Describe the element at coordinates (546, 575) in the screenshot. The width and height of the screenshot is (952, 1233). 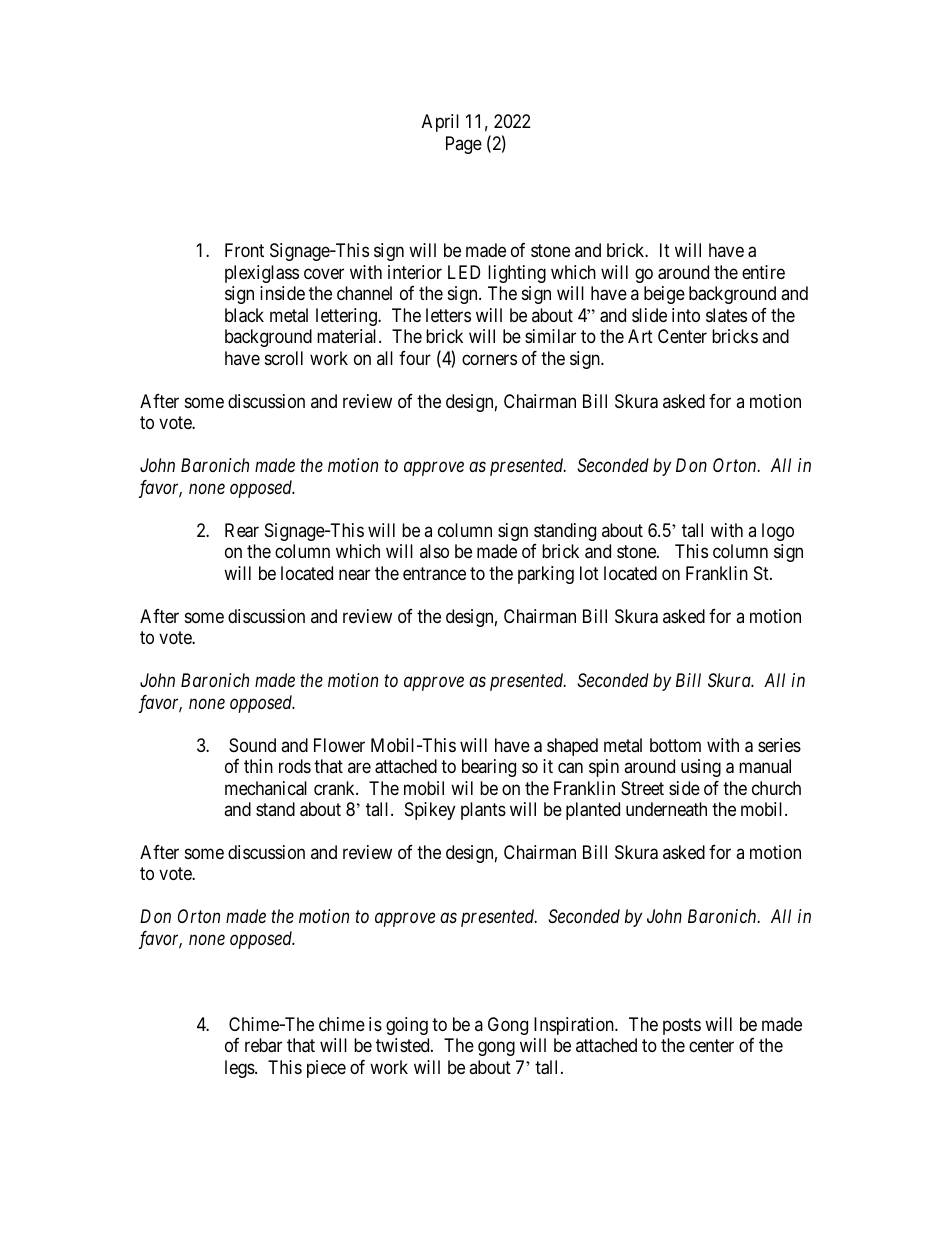
I see `parking` at that location.
